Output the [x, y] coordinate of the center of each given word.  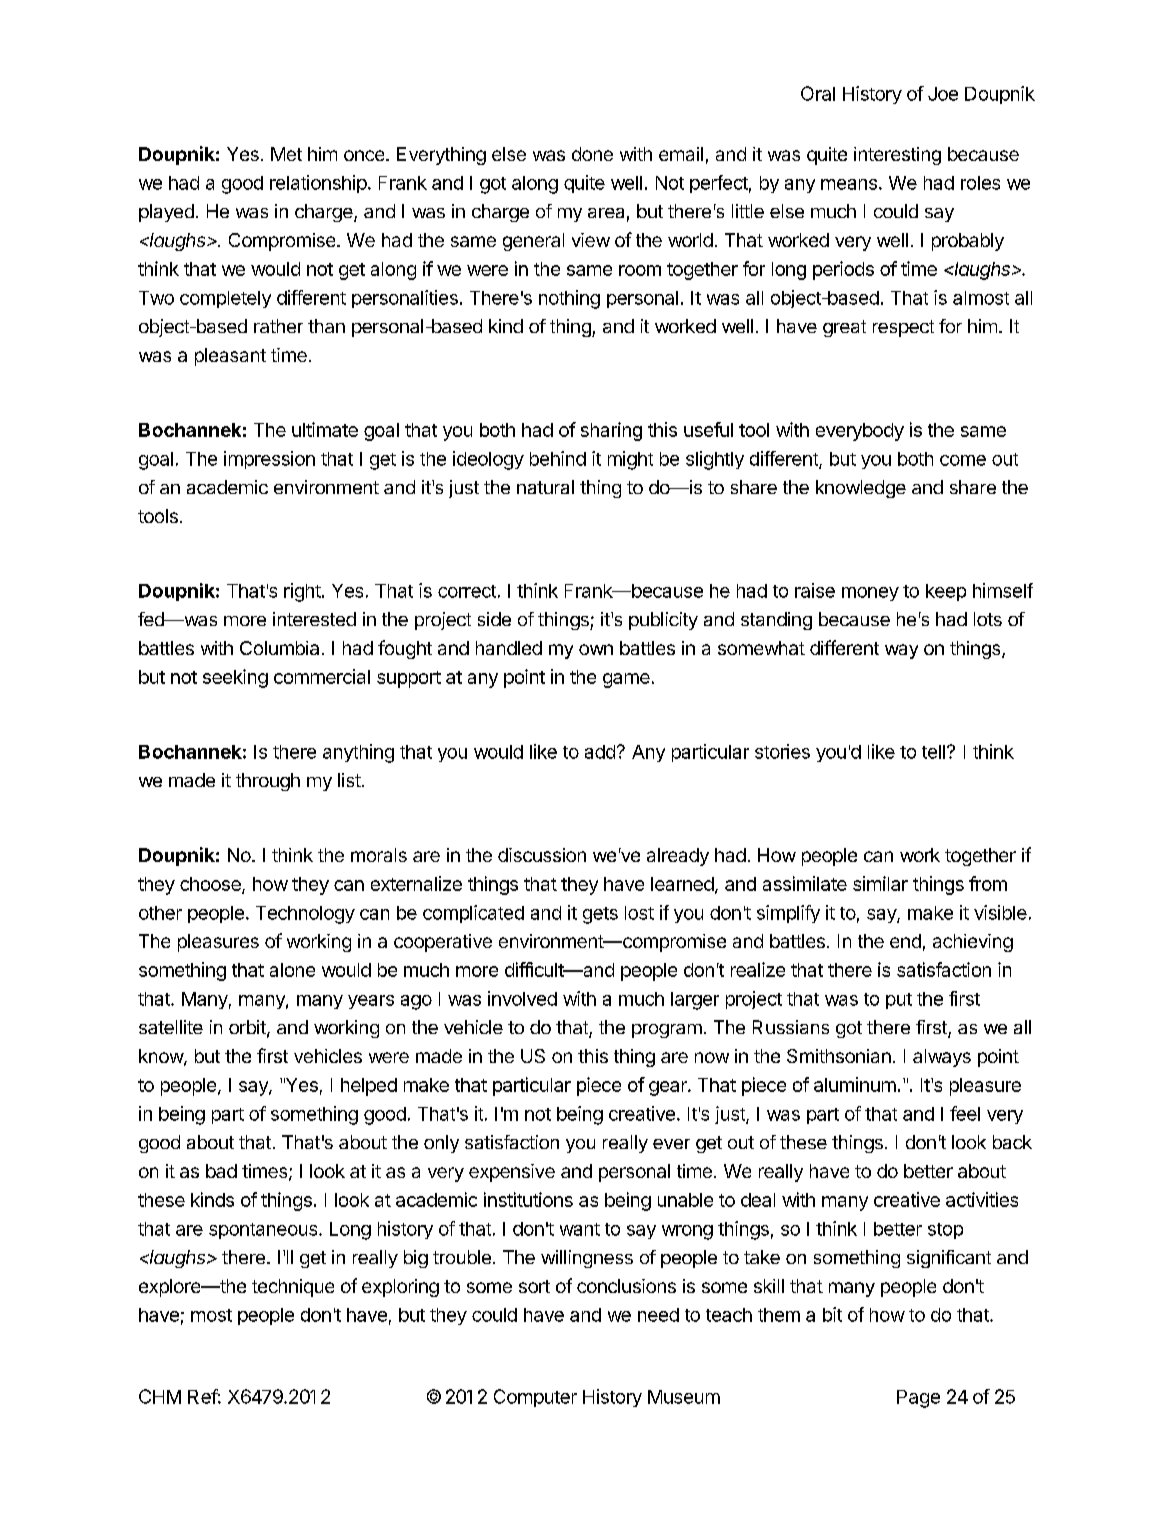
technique [293, 1288]
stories [782, 751]
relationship [318, 184]
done [592, 154]
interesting [897, 156]
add [600, 752]
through [268, 782]
